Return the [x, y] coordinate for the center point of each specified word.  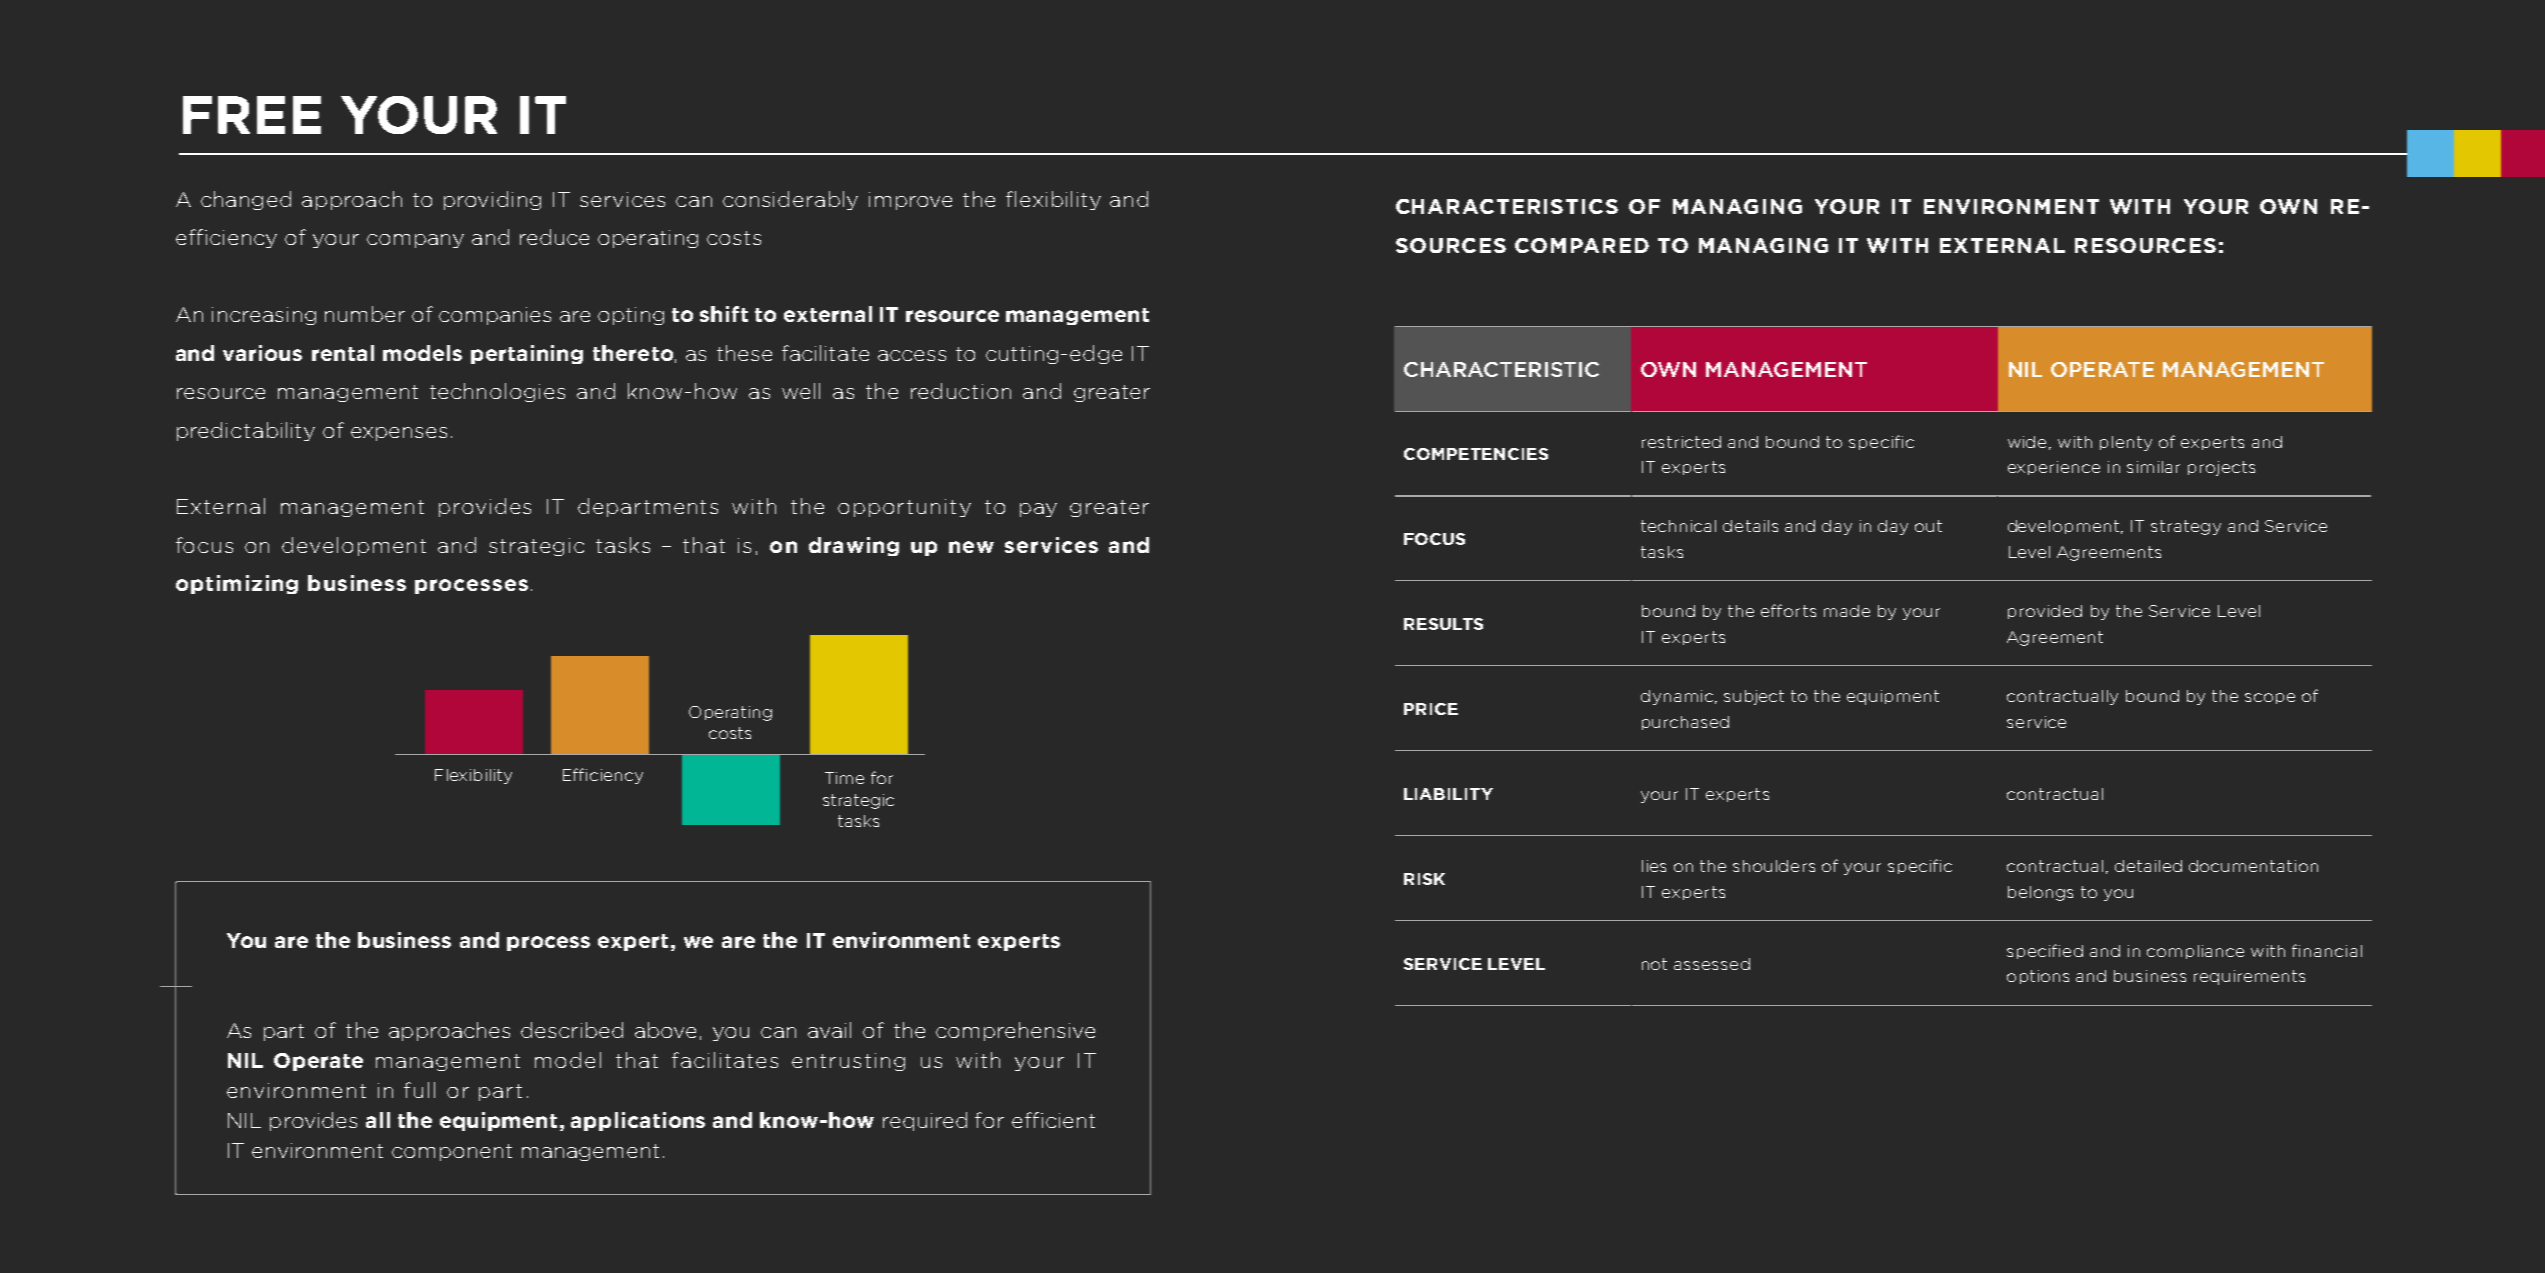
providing [492, 200]
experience [2054, 468]
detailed [2148, 866]
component [452, 1152]
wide [2027, 442]
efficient [1053, 1120]
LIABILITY [1448, 794]
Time [844, 778]
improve [910, 201]
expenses [399, 434]
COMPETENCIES [1476, 454]
